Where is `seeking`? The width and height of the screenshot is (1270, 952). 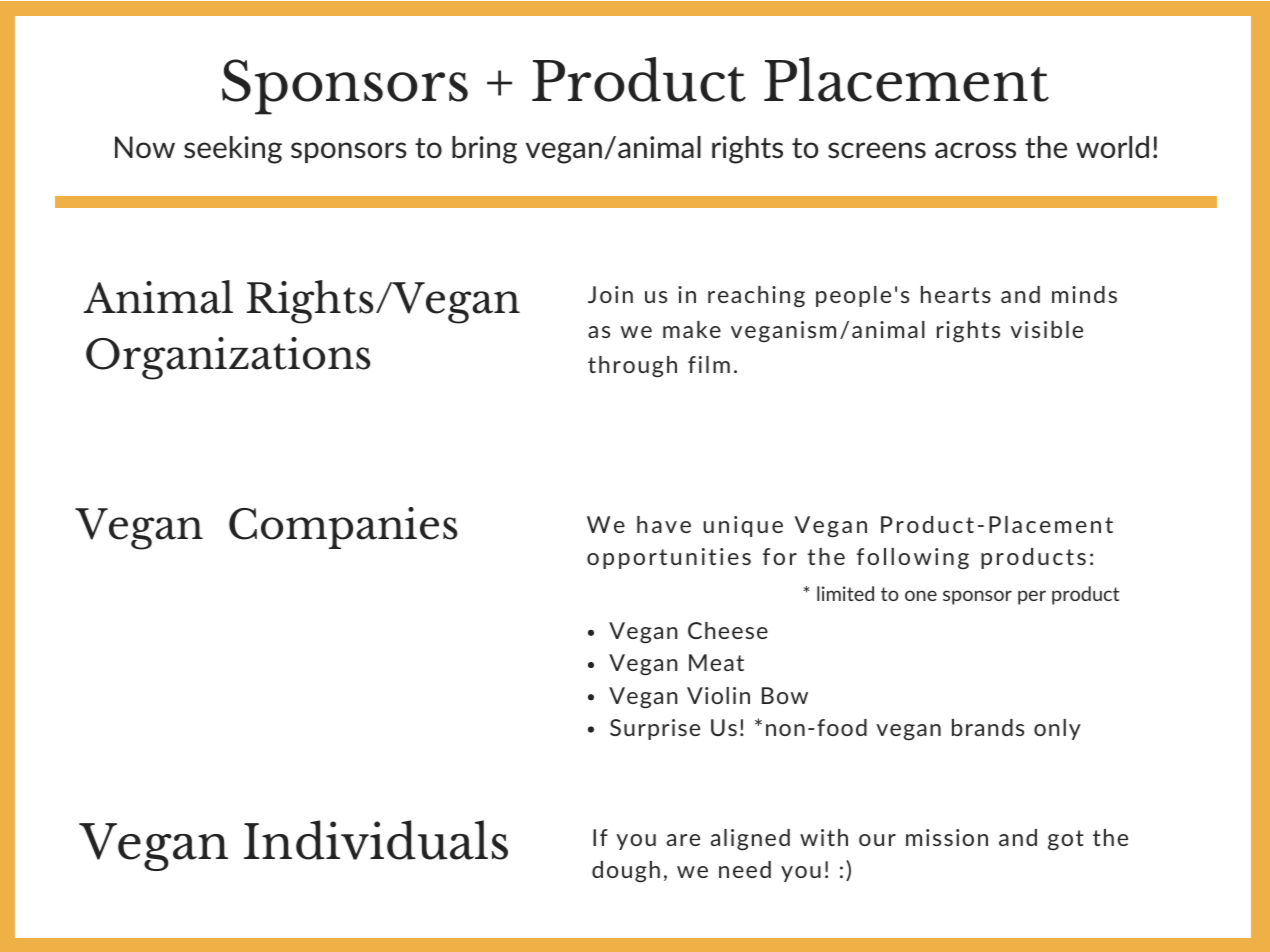
seeking is located at coordinates (233, 150).
